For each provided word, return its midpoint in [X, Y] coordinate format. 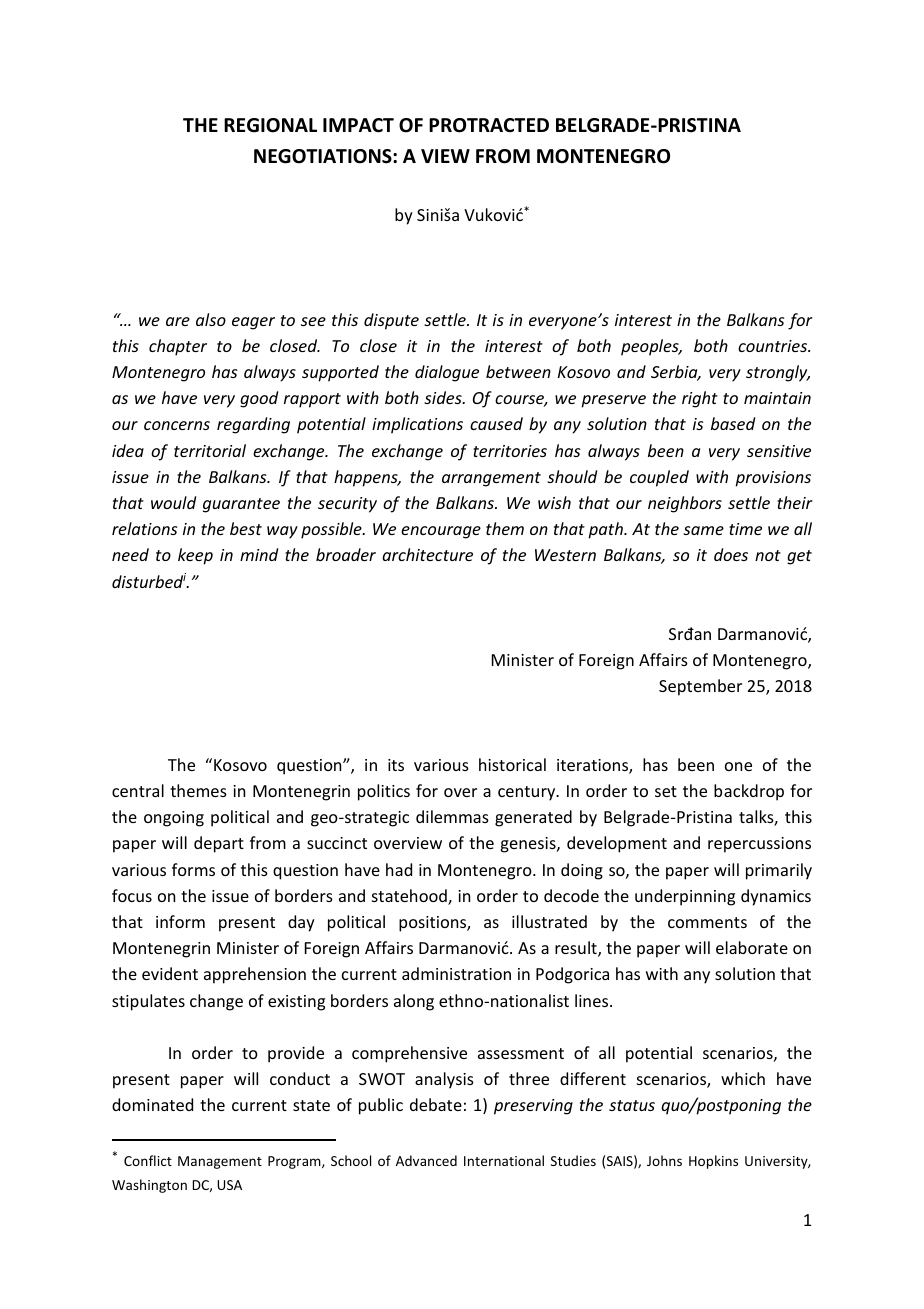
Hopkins [713, 1162]
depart [219, 844]
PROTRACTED [489, 125]
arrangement [491, 479]
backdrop [749, 792]
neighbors [685, 504]
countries [774, 346]
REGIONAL [270, 125]
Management [220, 1162]
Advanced [426, 1160]
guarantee [241, 505]
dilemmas [452, 816]
